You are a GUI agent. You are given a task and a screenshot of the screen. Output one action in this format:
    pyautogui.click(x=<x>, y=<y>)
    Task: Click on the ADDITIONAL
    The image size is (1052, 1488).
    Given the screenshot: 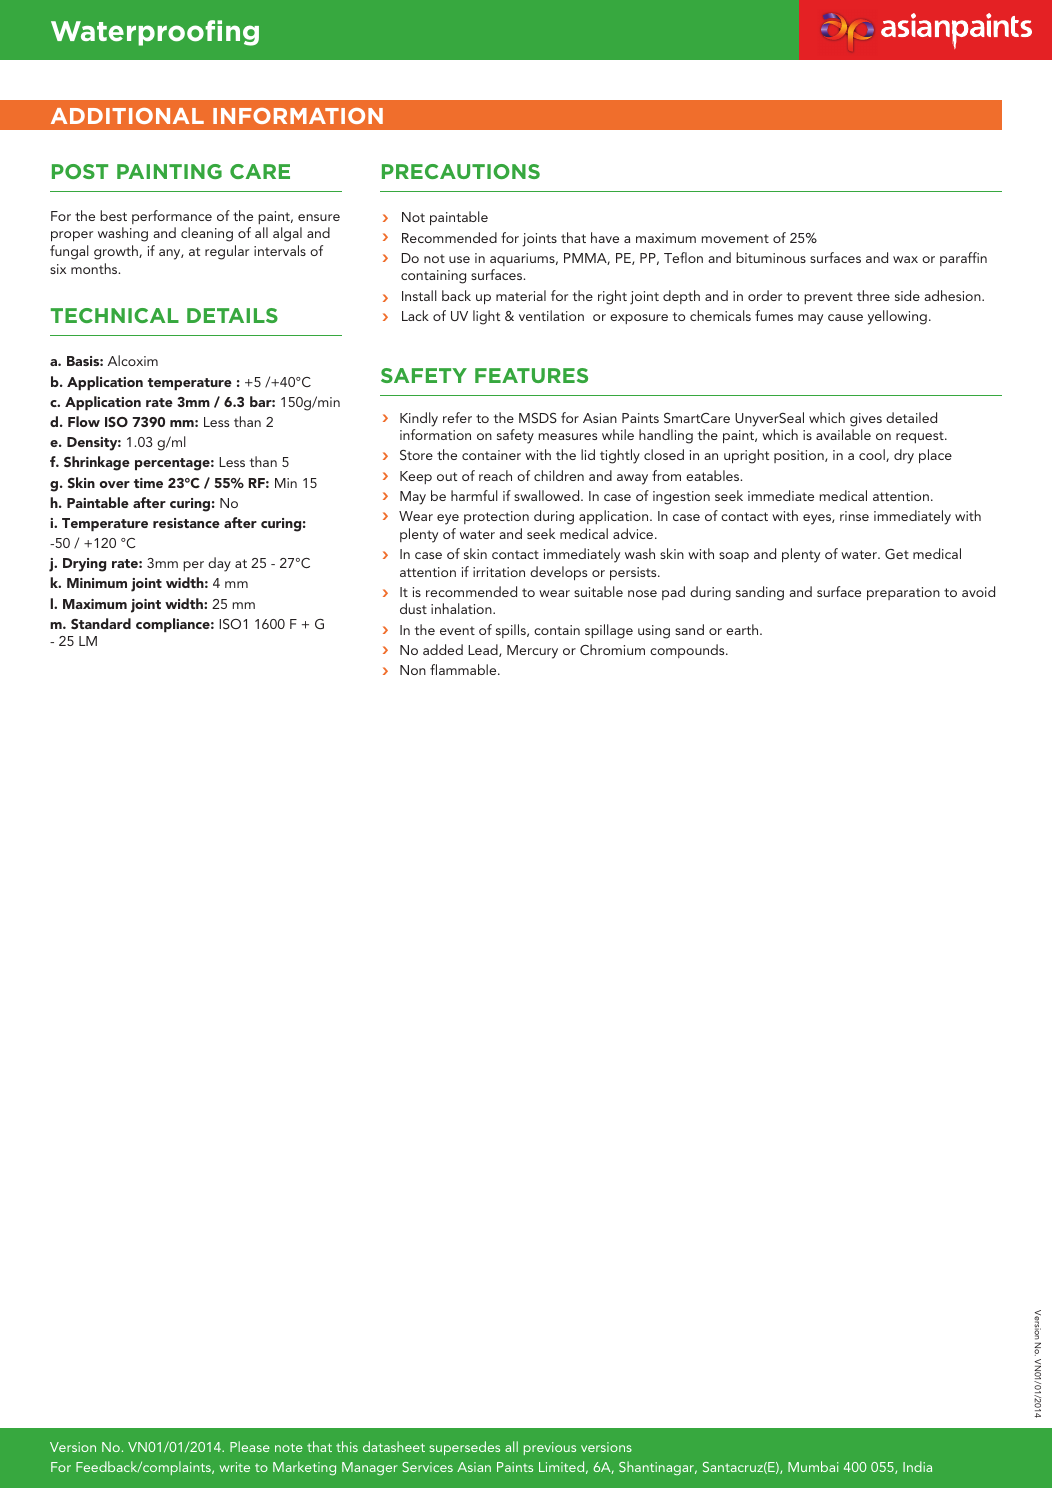 What is the action you would take?
    pyautogui.click(x=127, y=116)
